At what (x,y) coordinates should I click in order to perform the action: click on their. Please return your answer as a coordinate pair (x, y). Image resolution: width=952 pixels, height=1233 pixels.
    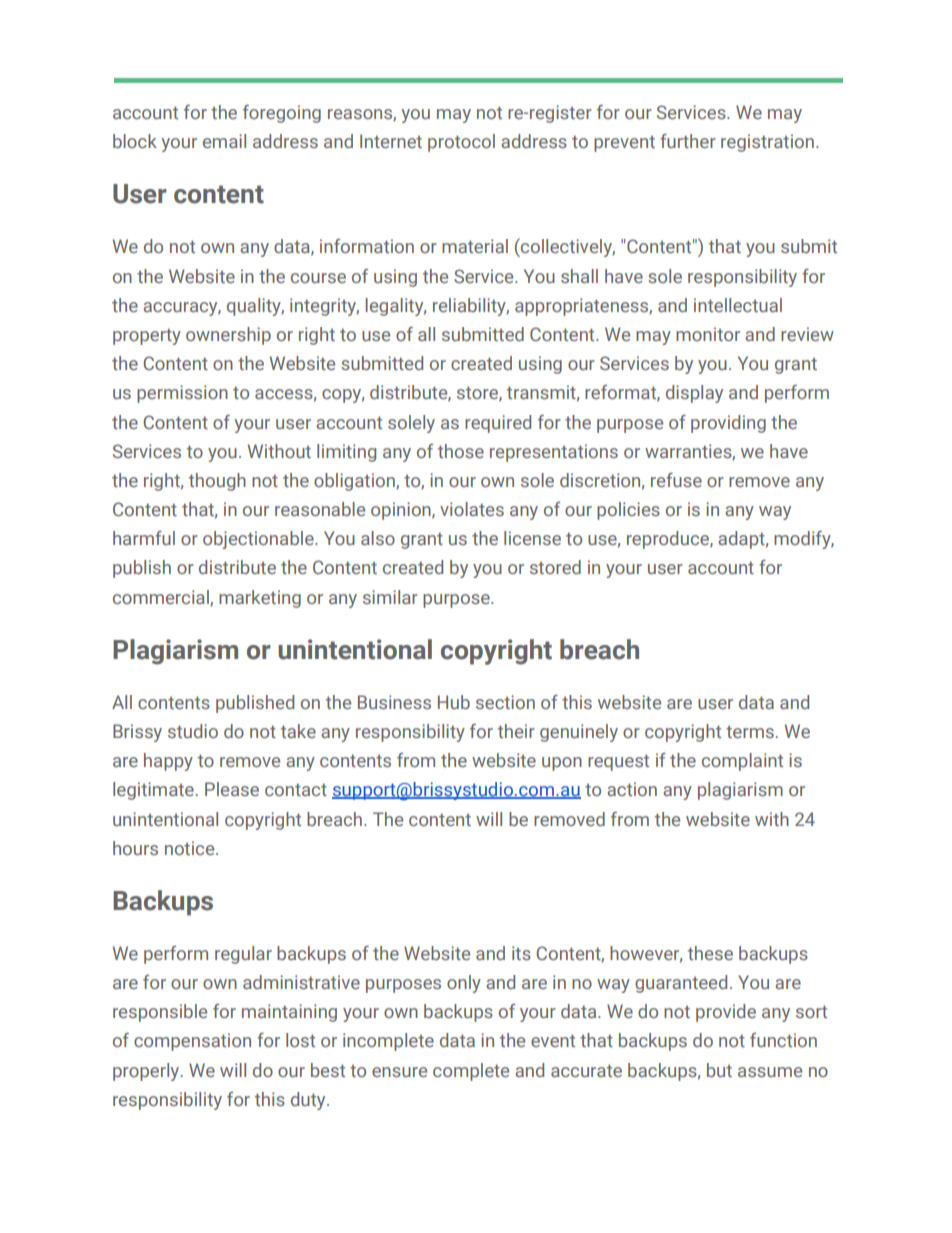
    Looking at the image, I should click on (516, 731).
